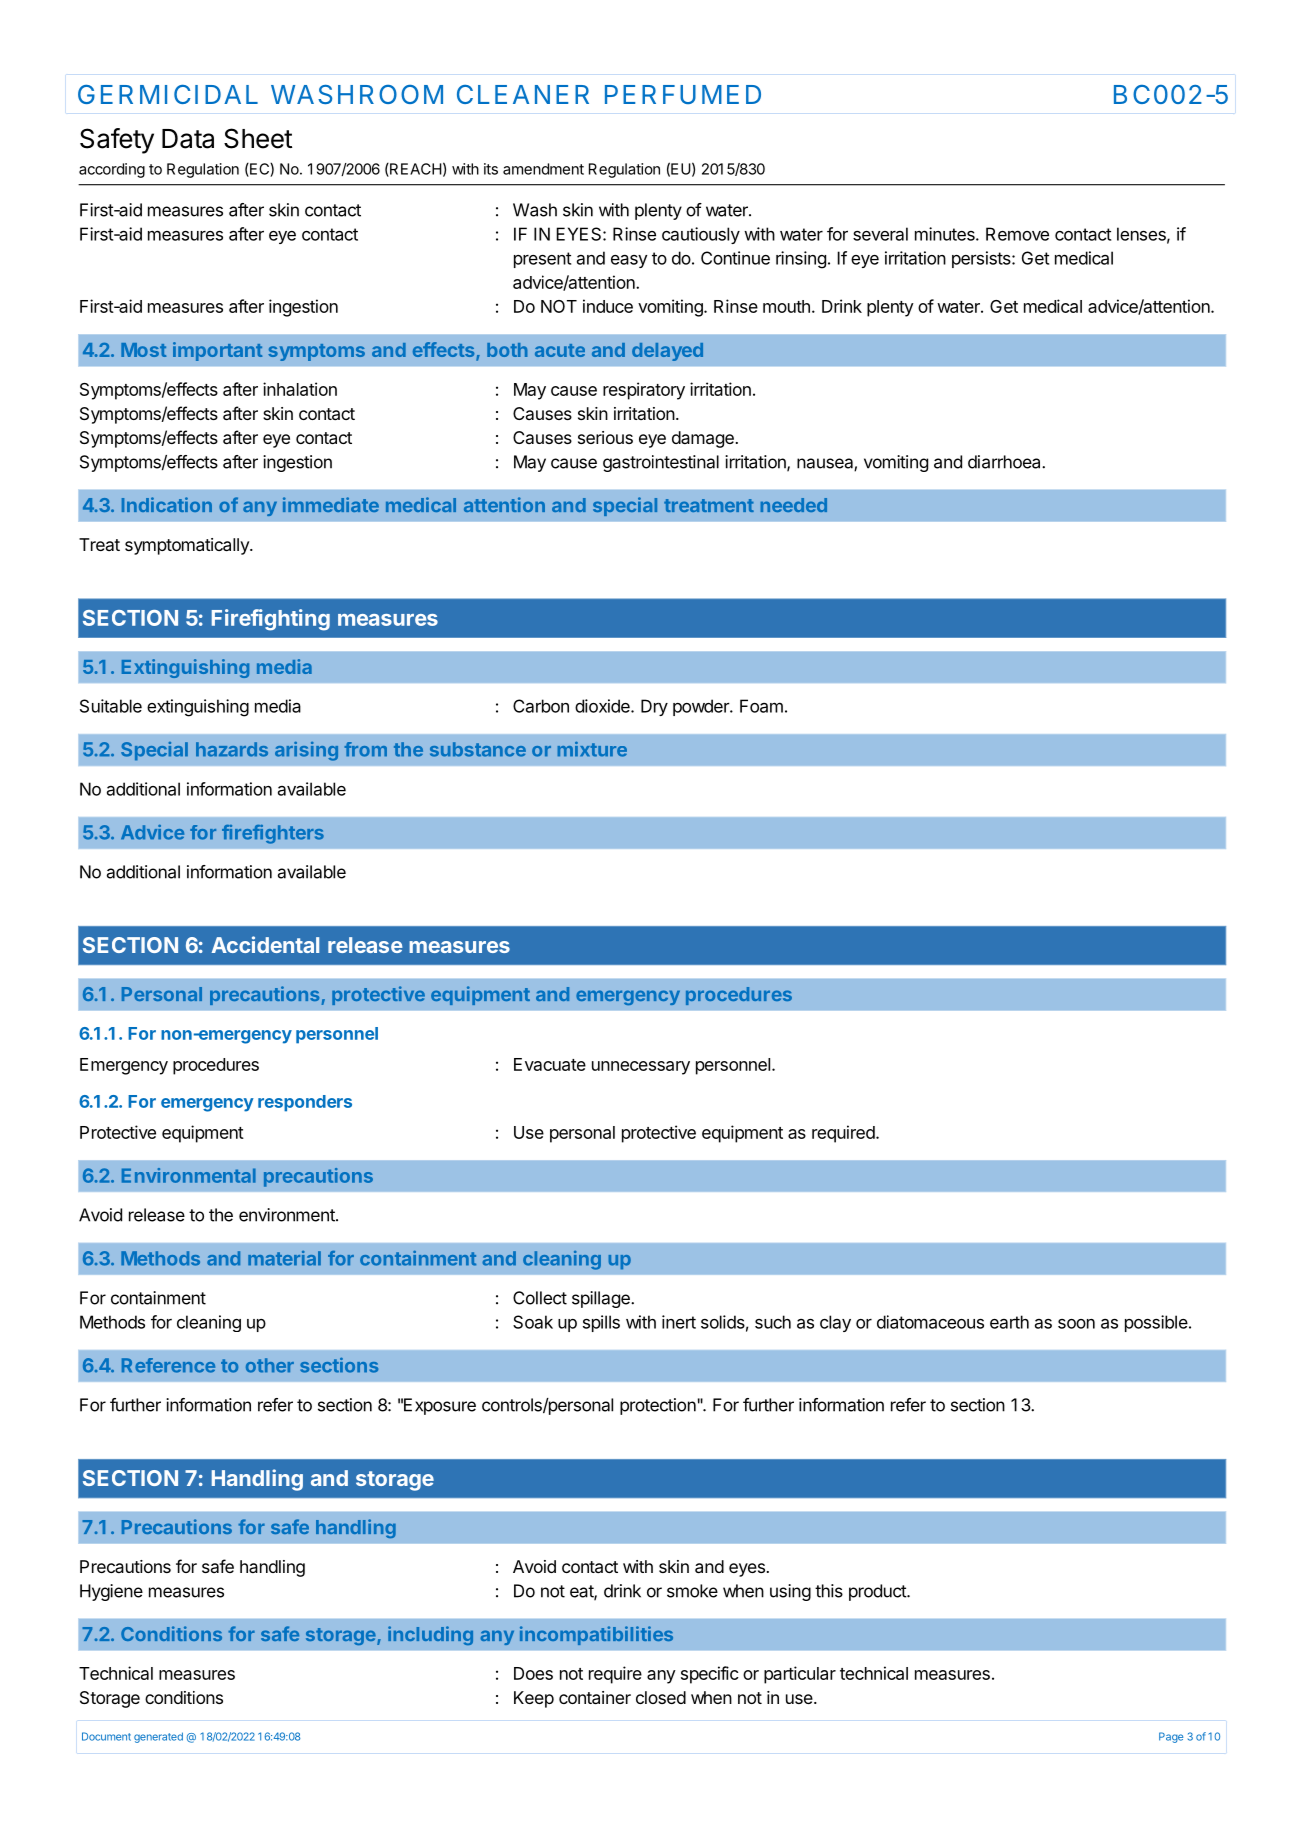 This screenshot has height=1841, width=1301. What do you see at coordinates (167, 504) in the screenshot?
I see `Indication` at bounding box center [167, 504].
